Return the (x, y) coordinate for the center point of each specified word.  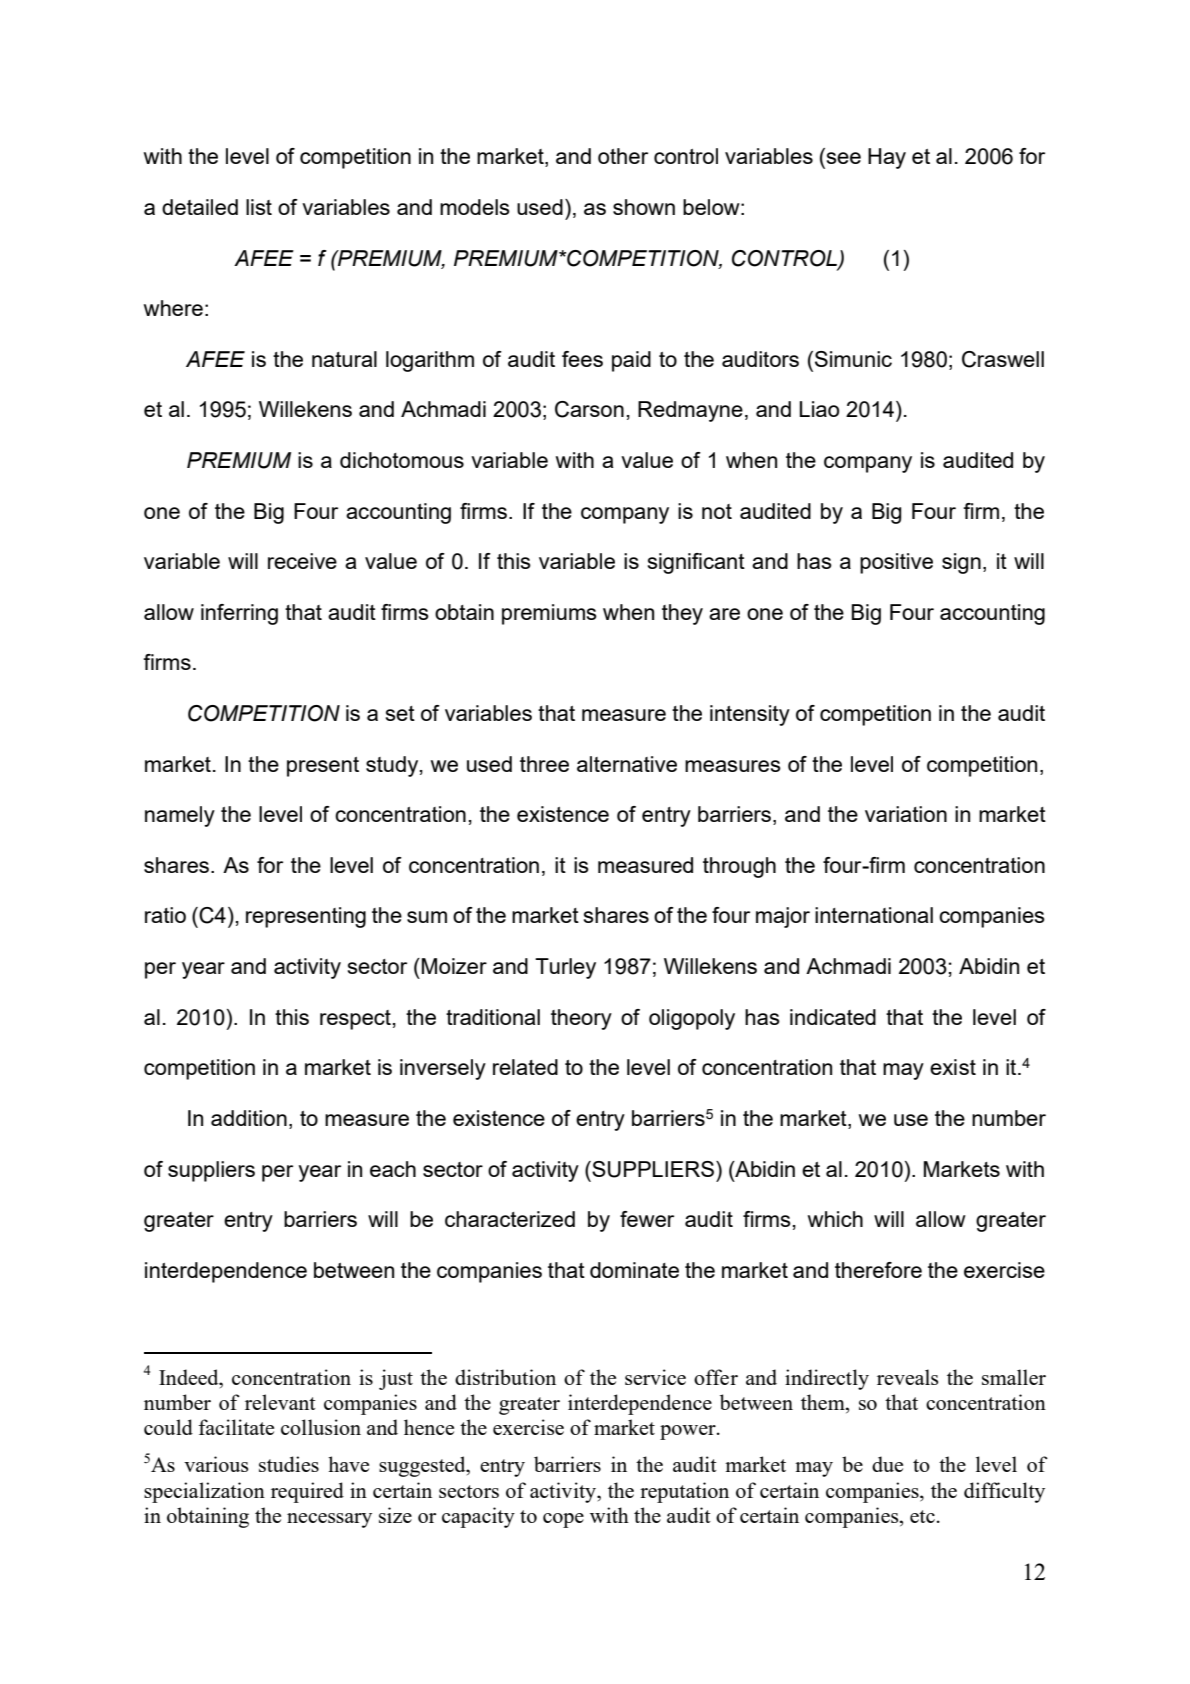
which (835, 1219)
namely (180, 816)
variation (906, 814)
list (259, 207)
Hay (887, 158)
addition (249, 1118)
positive (896, 563)
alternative (627, 764)
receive (302, 561)
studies (289, 1464)
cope (563, 1520)
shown (644, 207)
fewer (647, 1219)
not (717, 511)
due (887, 1464)
